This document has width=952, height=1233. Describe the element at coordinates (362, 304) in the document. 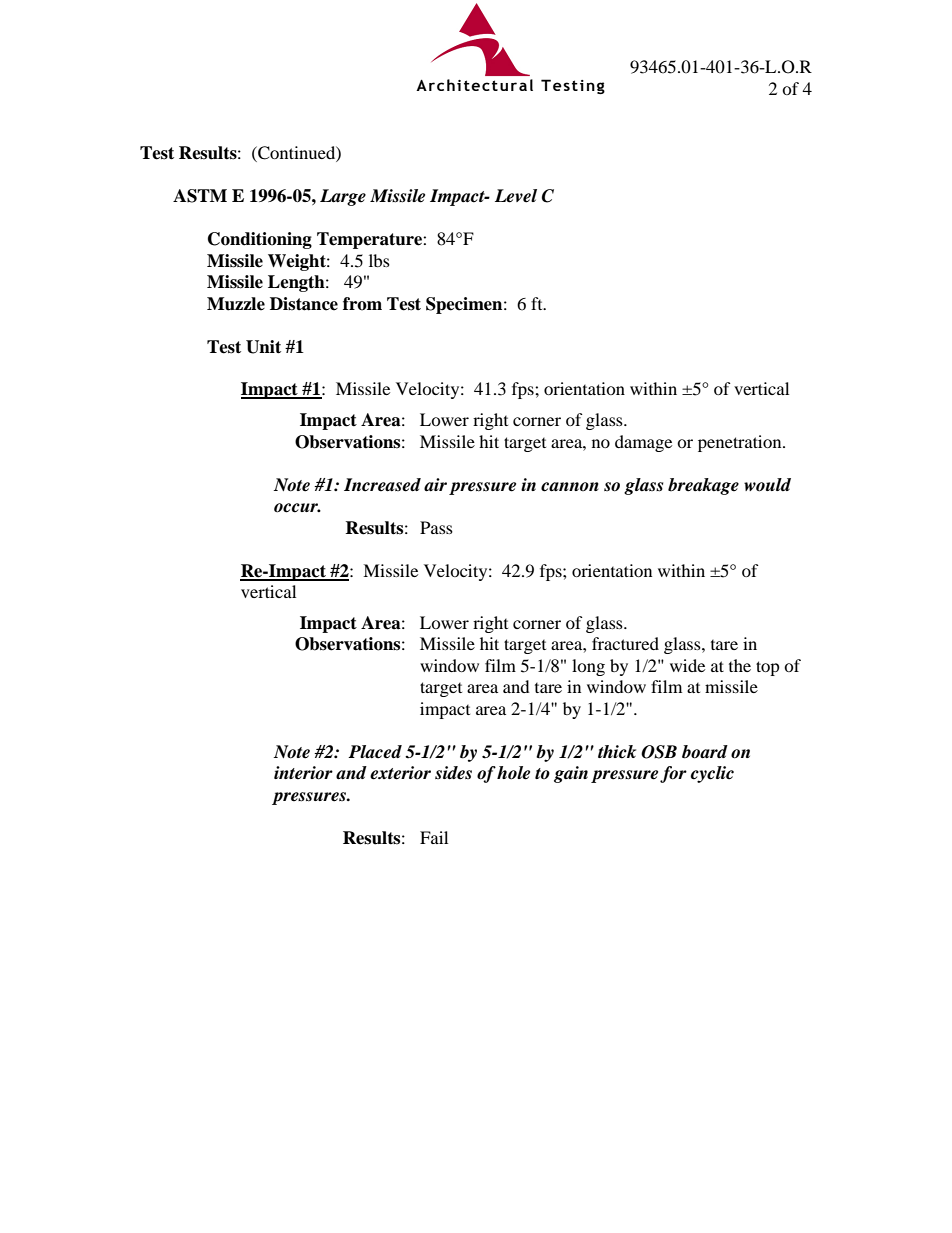

I see `from` at that location.
